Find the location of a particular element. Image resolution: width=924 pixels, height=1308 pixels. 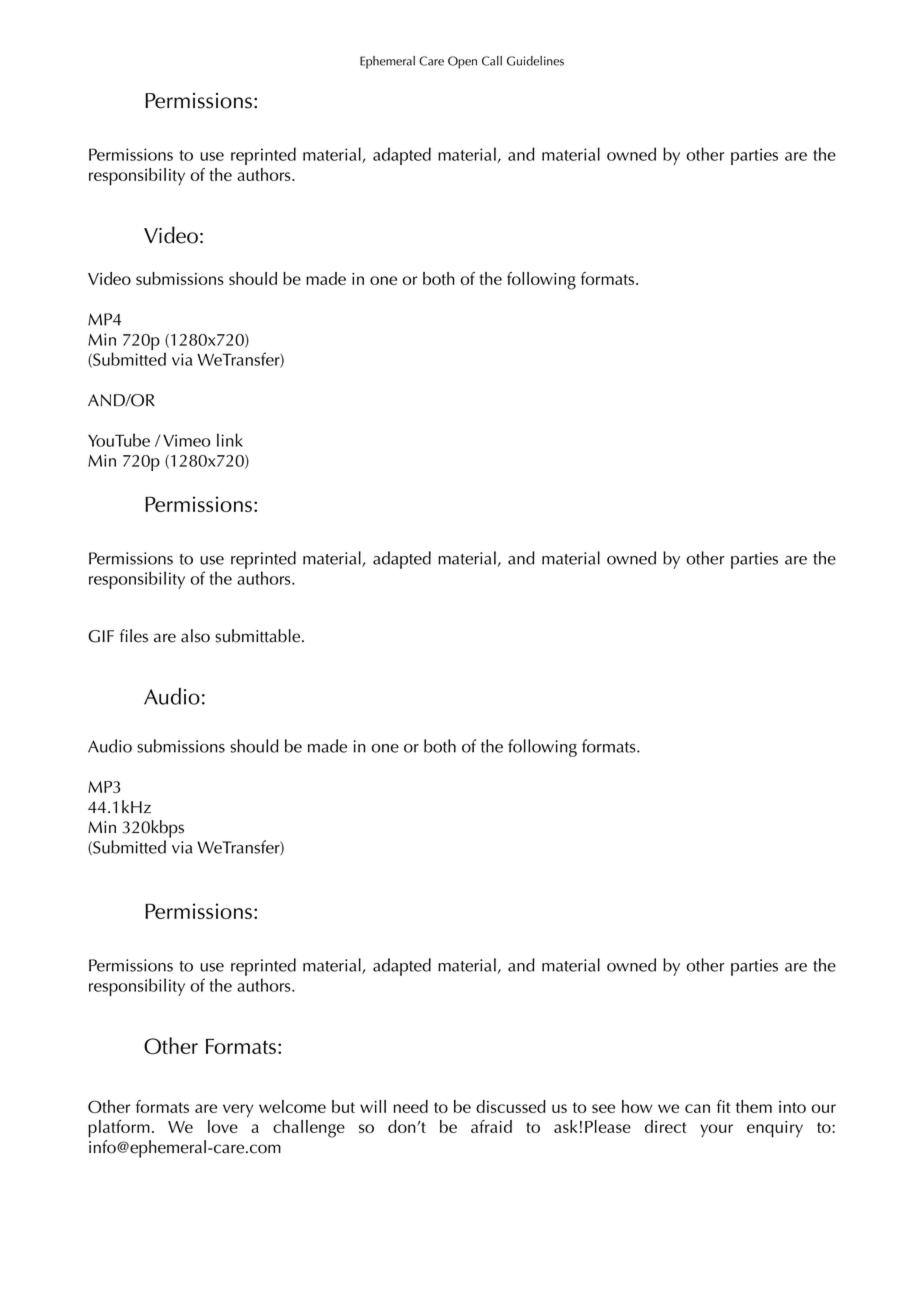

fit is located at coordinates (723, 1106).
